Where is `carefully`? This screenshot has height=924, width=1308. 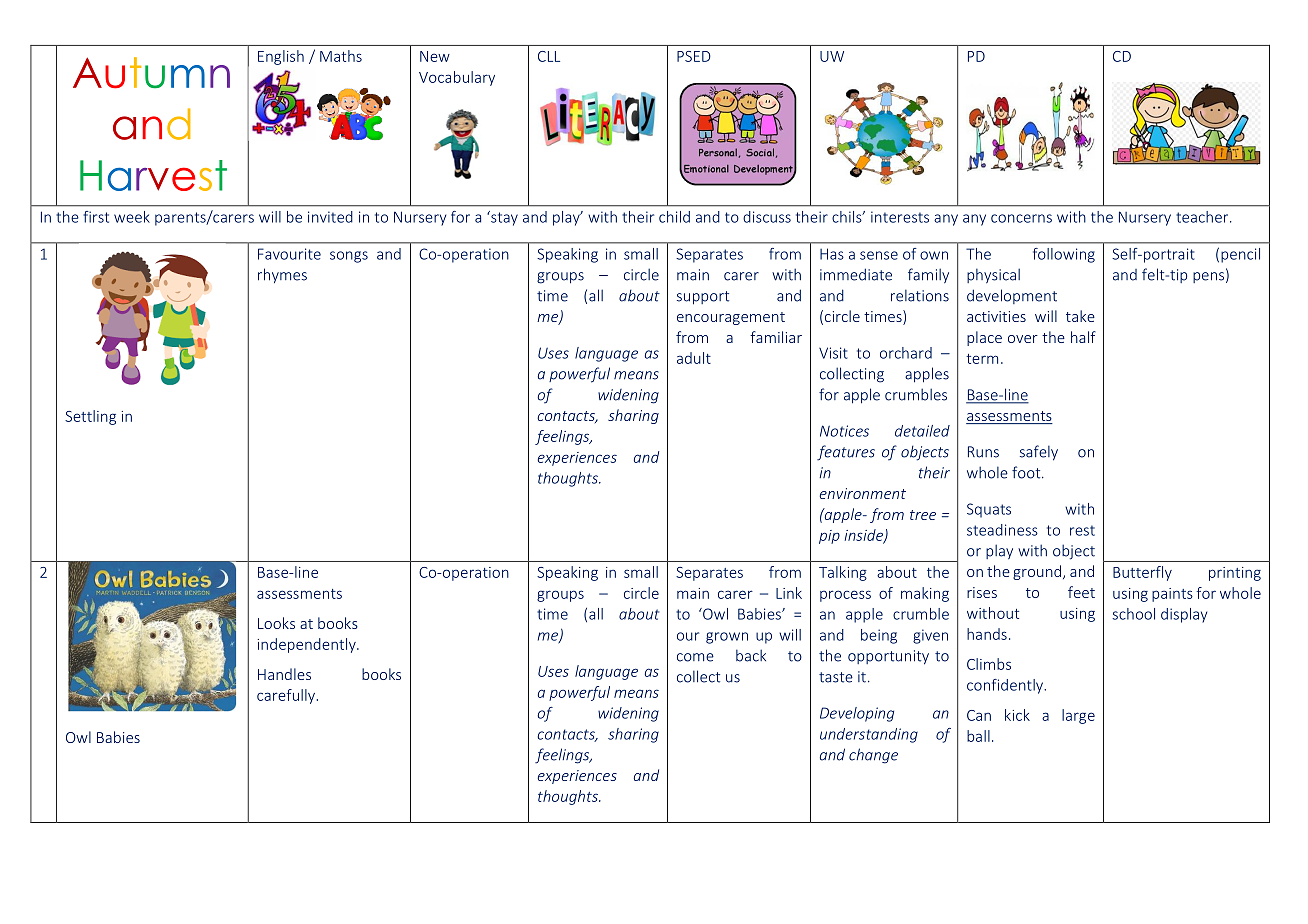
carefully is located at coordinates (286, 696).
